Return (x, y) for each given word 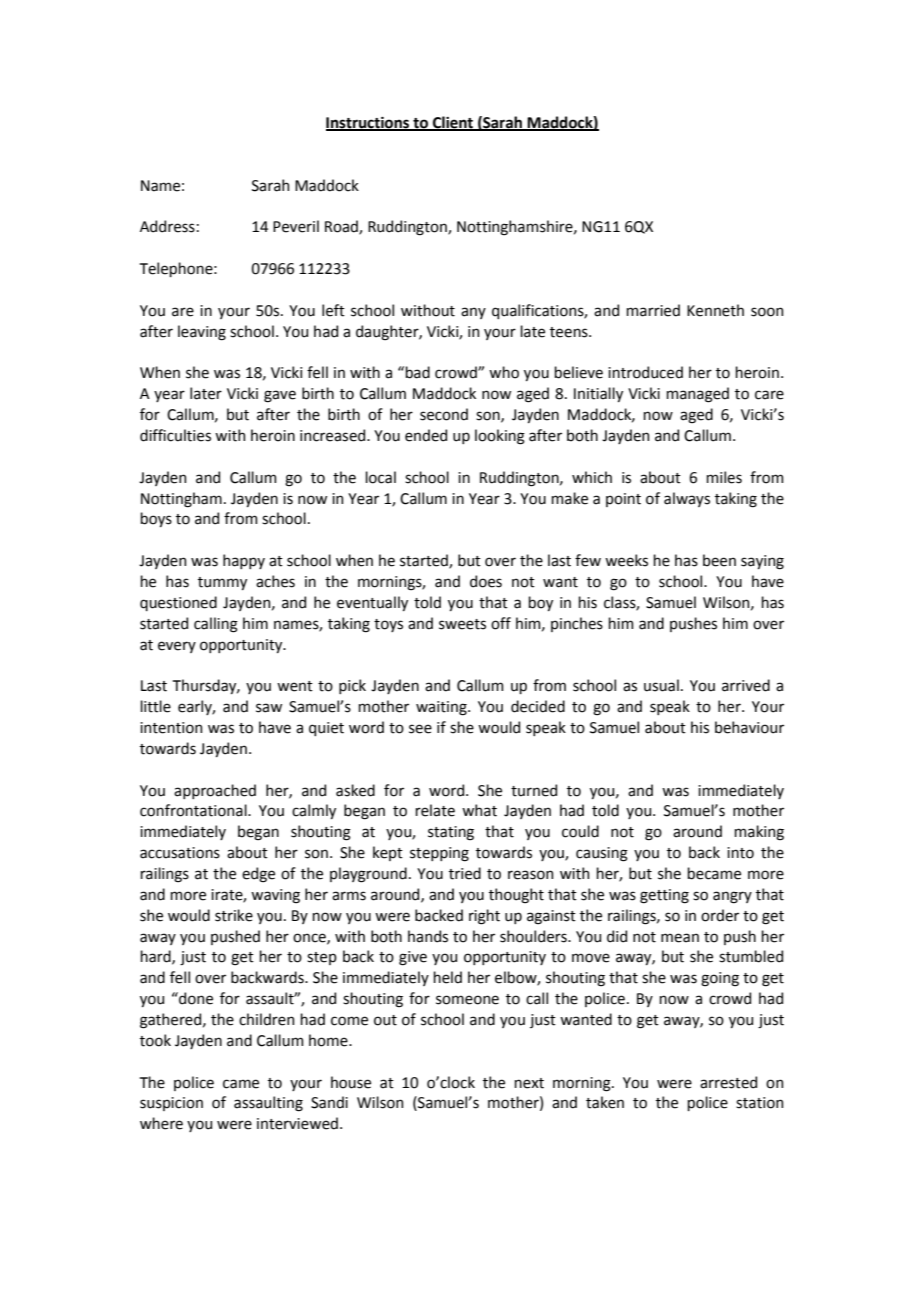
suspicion (171, 1104)
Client (453, 123)
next (529, 1083)
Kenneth (715, 310)
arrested (728, 1082)
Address (167, 226)
